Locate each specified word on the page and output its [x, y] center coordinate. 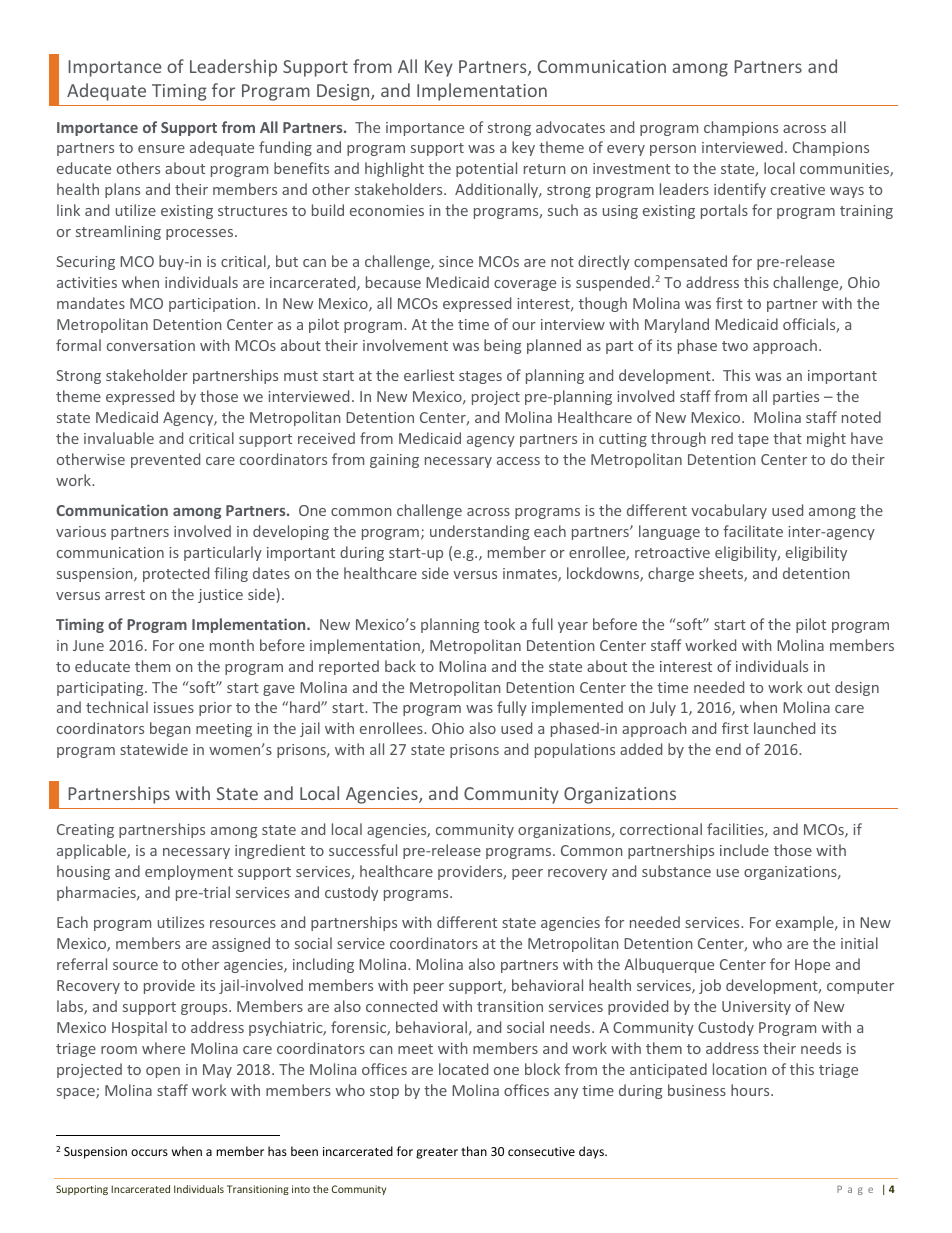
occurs [149, 1152]
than [474, 1151]
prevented [165, 460]
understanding [479, 532]
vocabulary [729, 511]
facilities [736, 830]
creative [798, 189]
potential [486, 169]
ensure [161, 149]
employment [189, 872]
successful [363, 850]
